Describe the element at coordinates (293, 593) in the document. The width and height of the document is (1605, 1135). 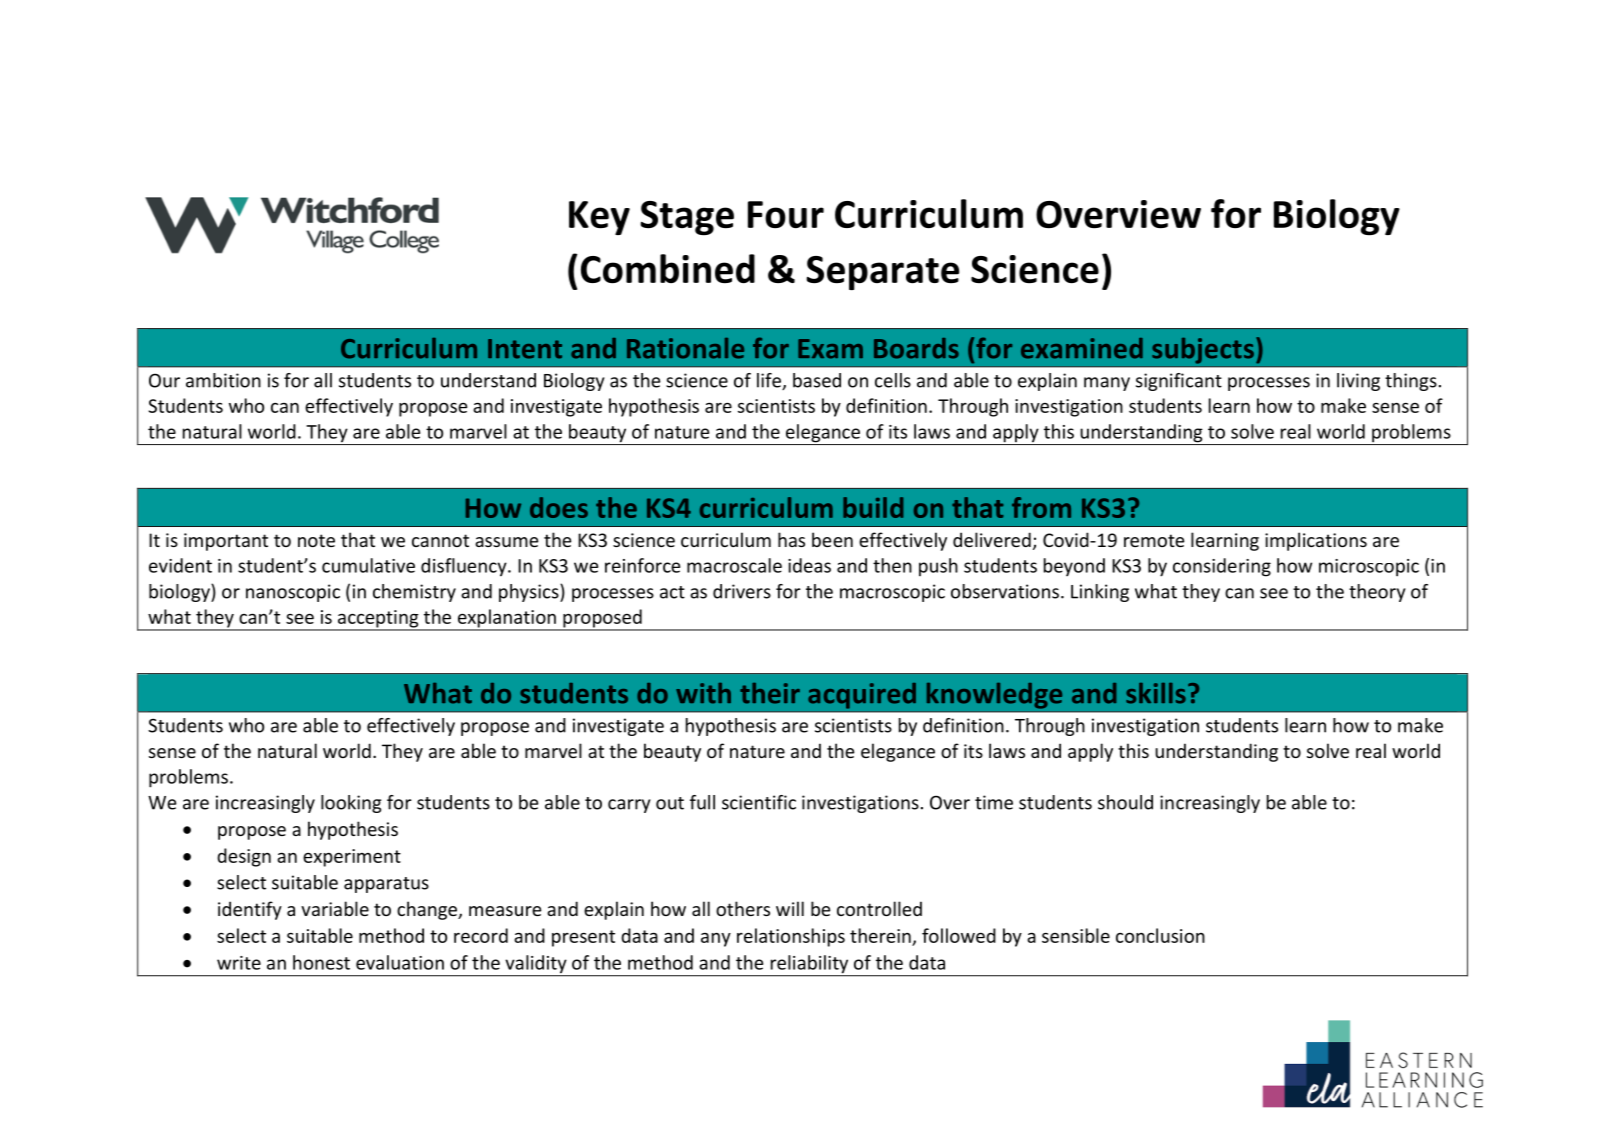
I see `nanoscopic` at that location.
